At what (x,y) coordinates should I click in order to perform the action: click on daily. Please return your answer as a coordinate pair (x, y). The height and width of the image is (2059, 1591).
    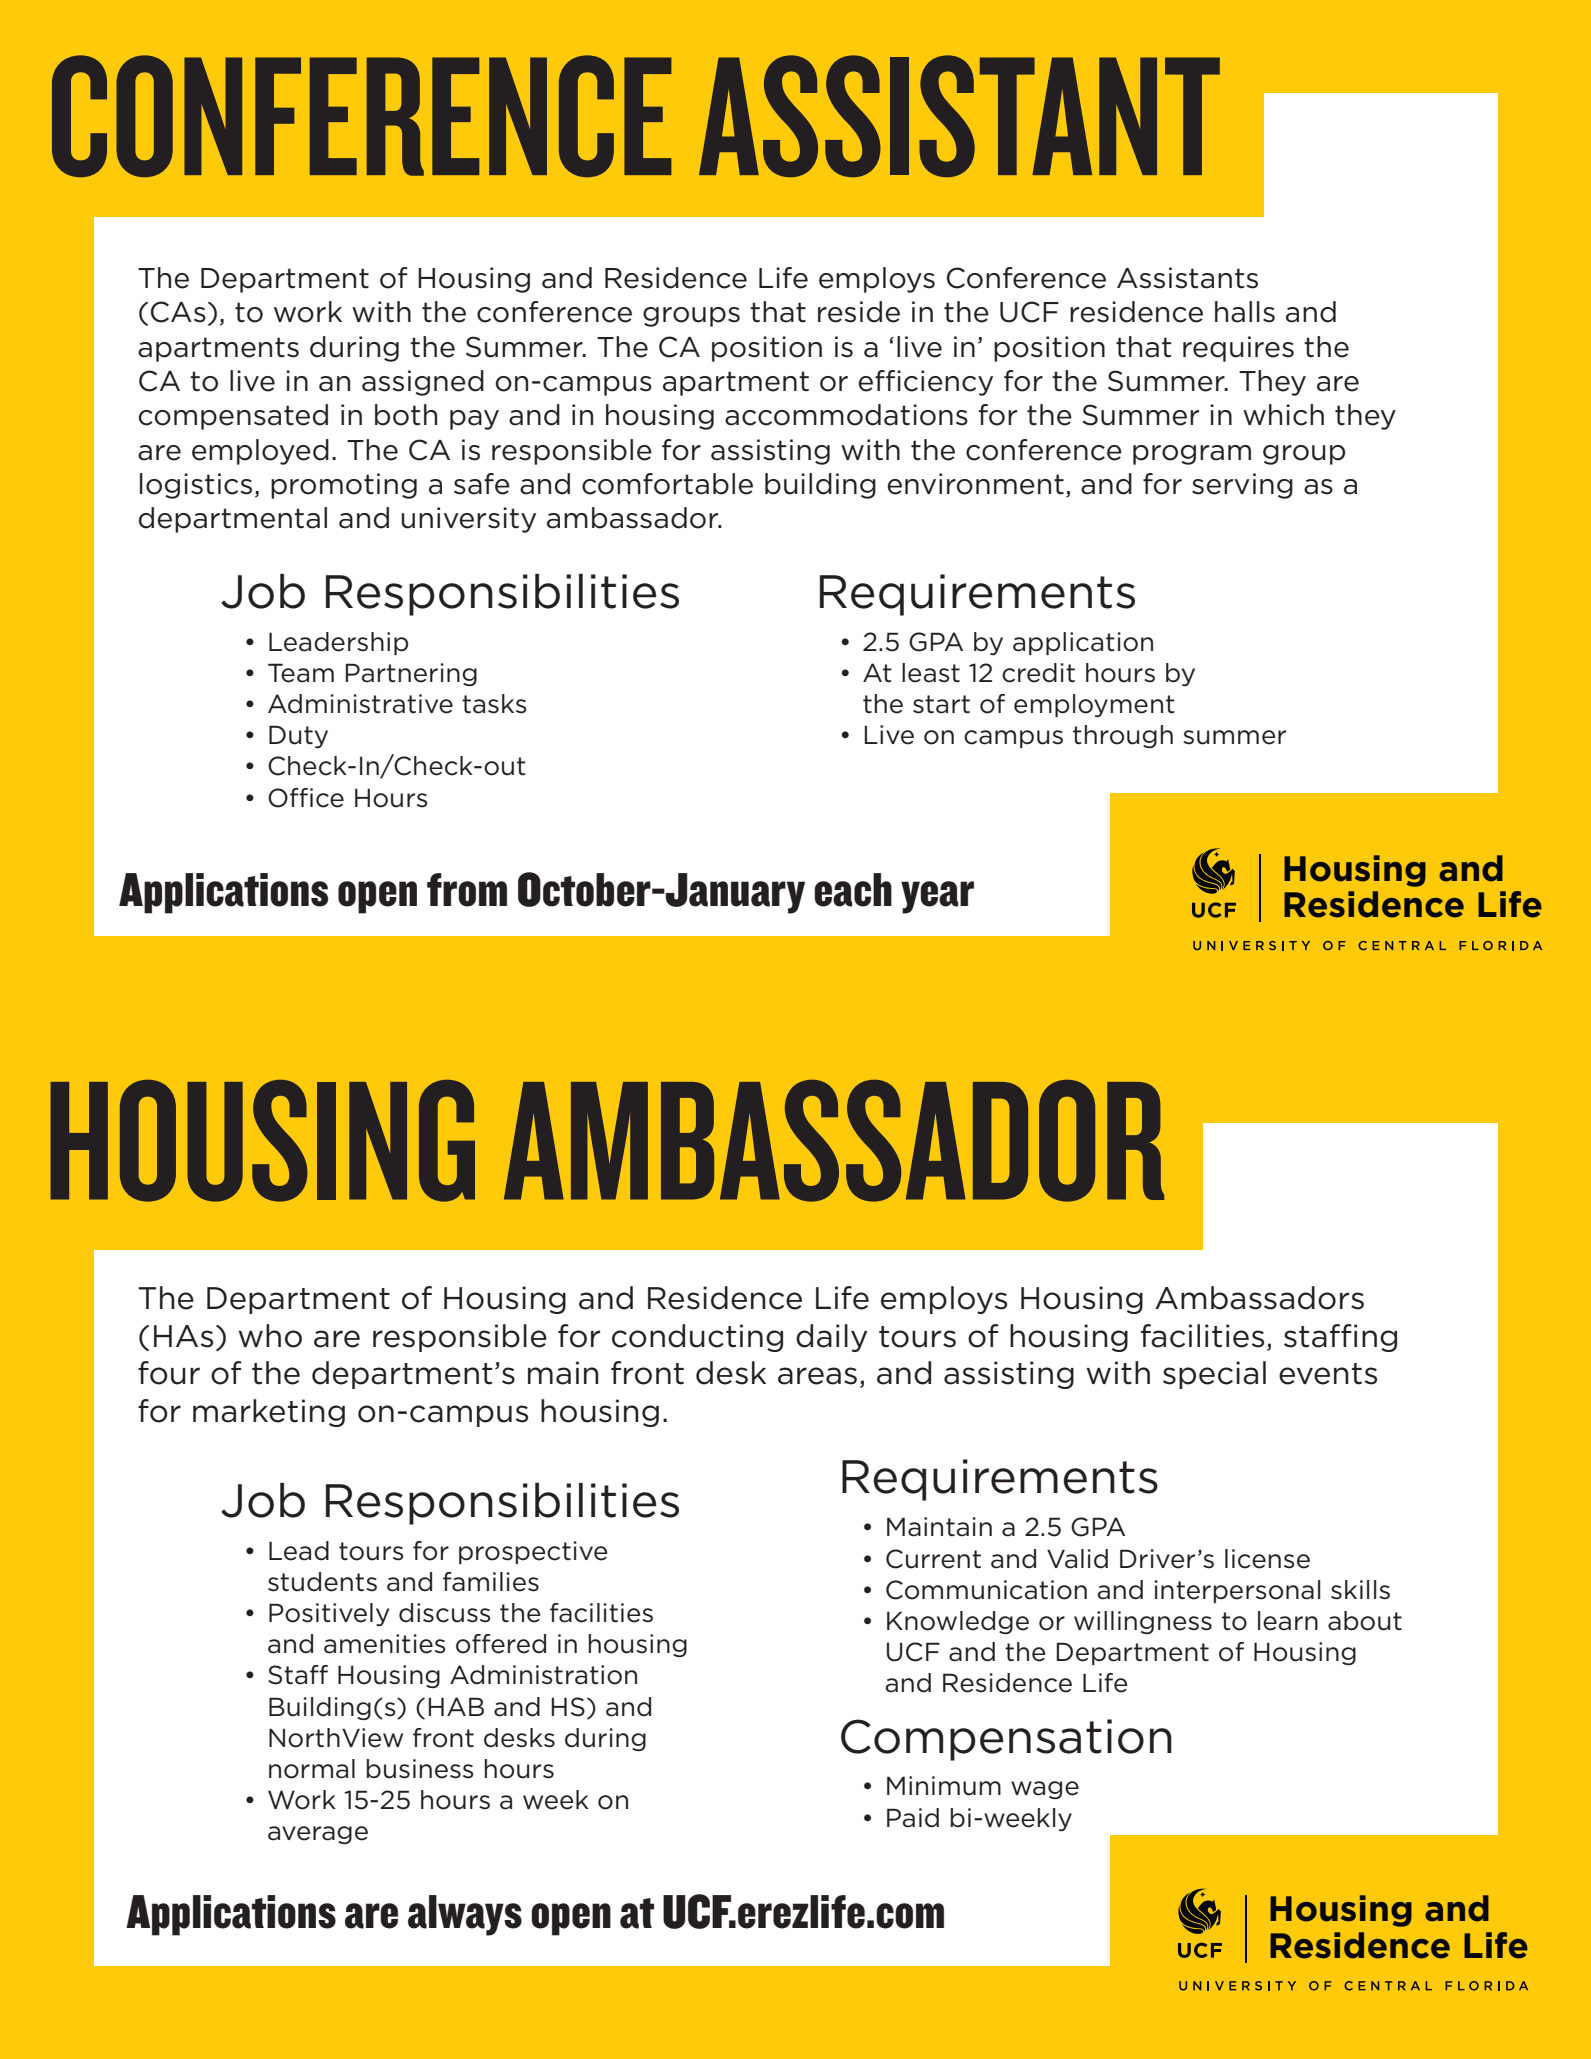
    Looking at the image, I should click on (831, 1338).
